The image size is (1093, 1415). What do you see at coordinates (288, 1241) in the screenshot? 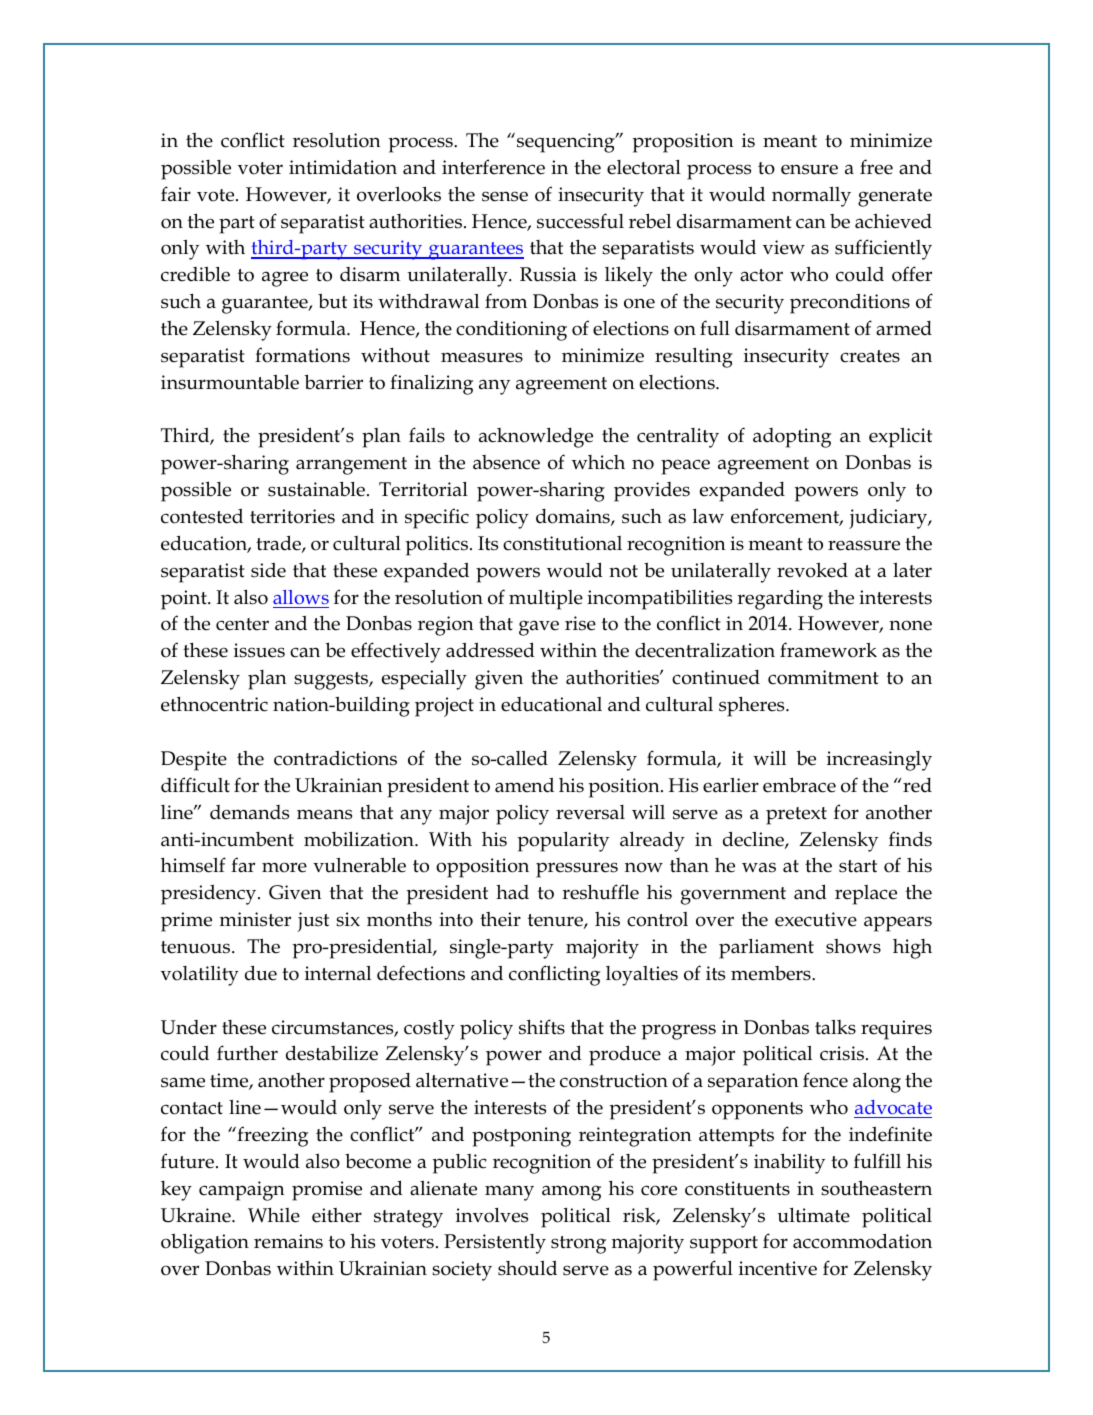
I see `remains` at bounding box center [288, 1241].
